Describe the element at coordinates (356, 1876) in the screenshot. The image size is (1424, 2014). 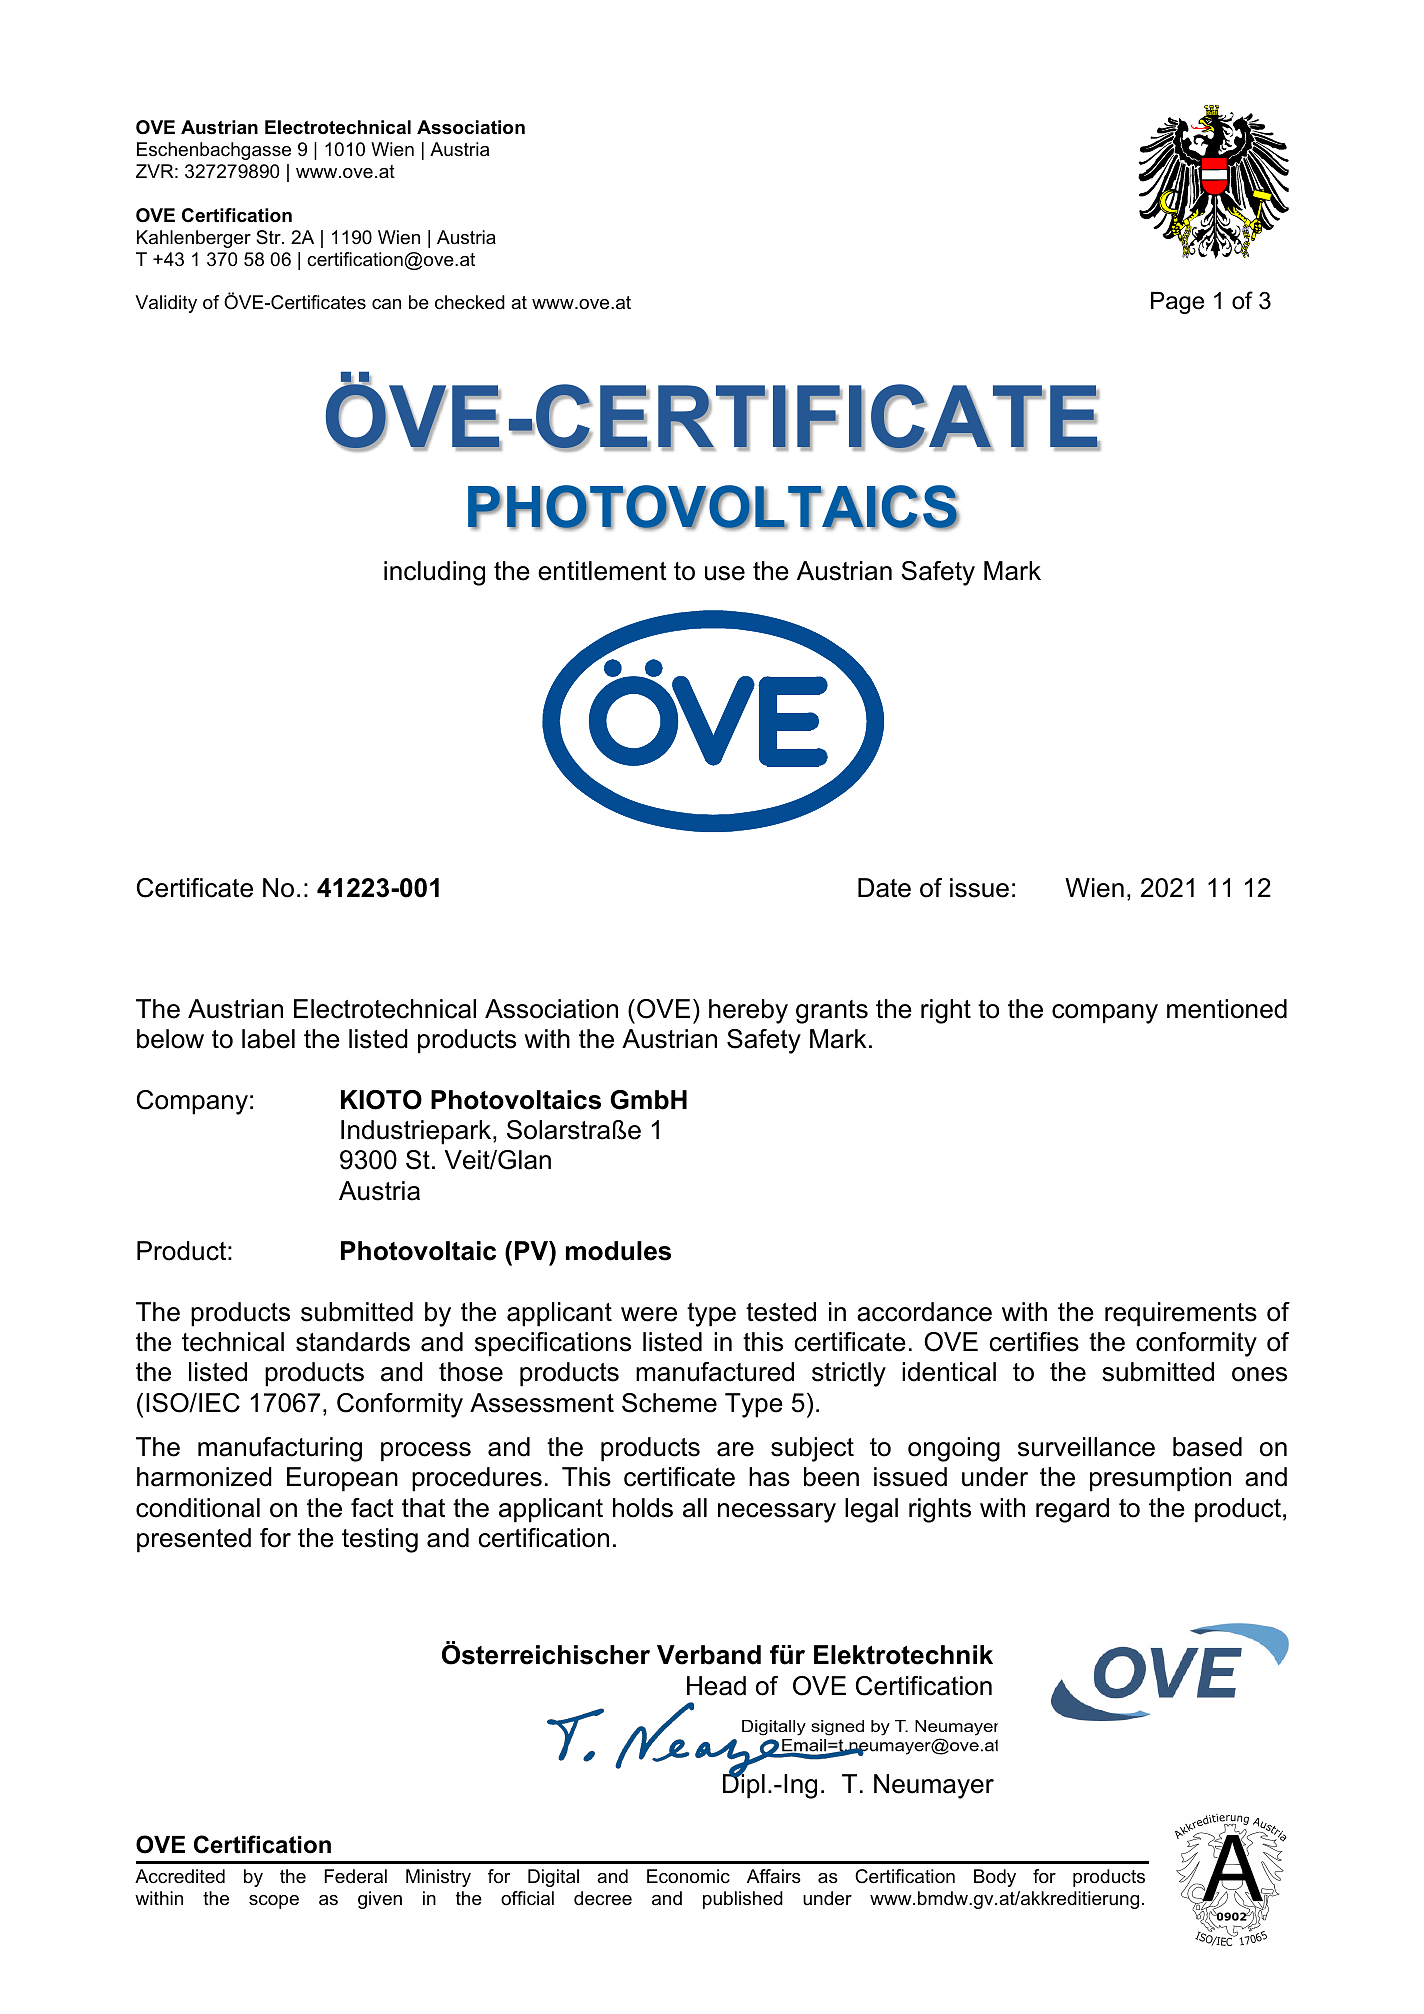
I see `Federal` at that location.
